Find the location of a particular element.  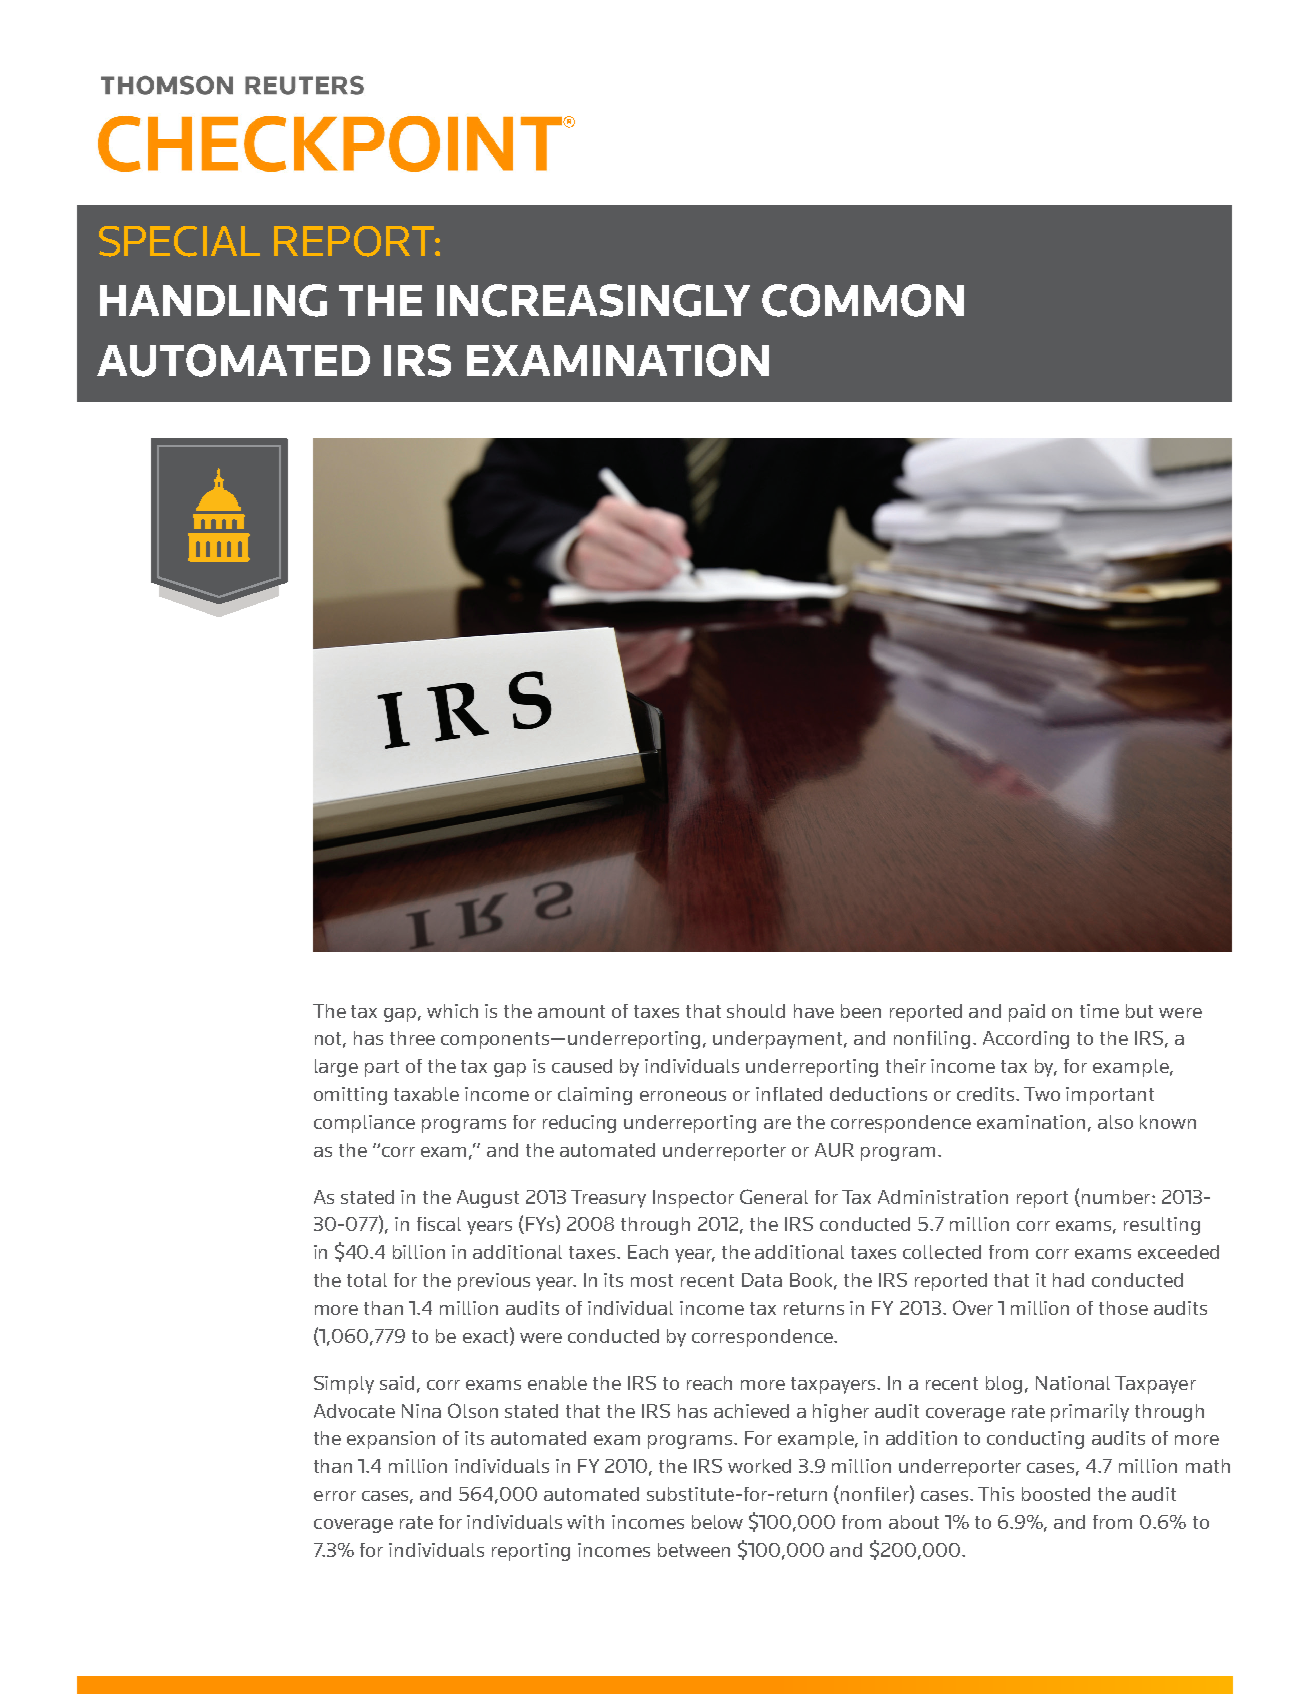

below is located at coordinates (717, 1522).
